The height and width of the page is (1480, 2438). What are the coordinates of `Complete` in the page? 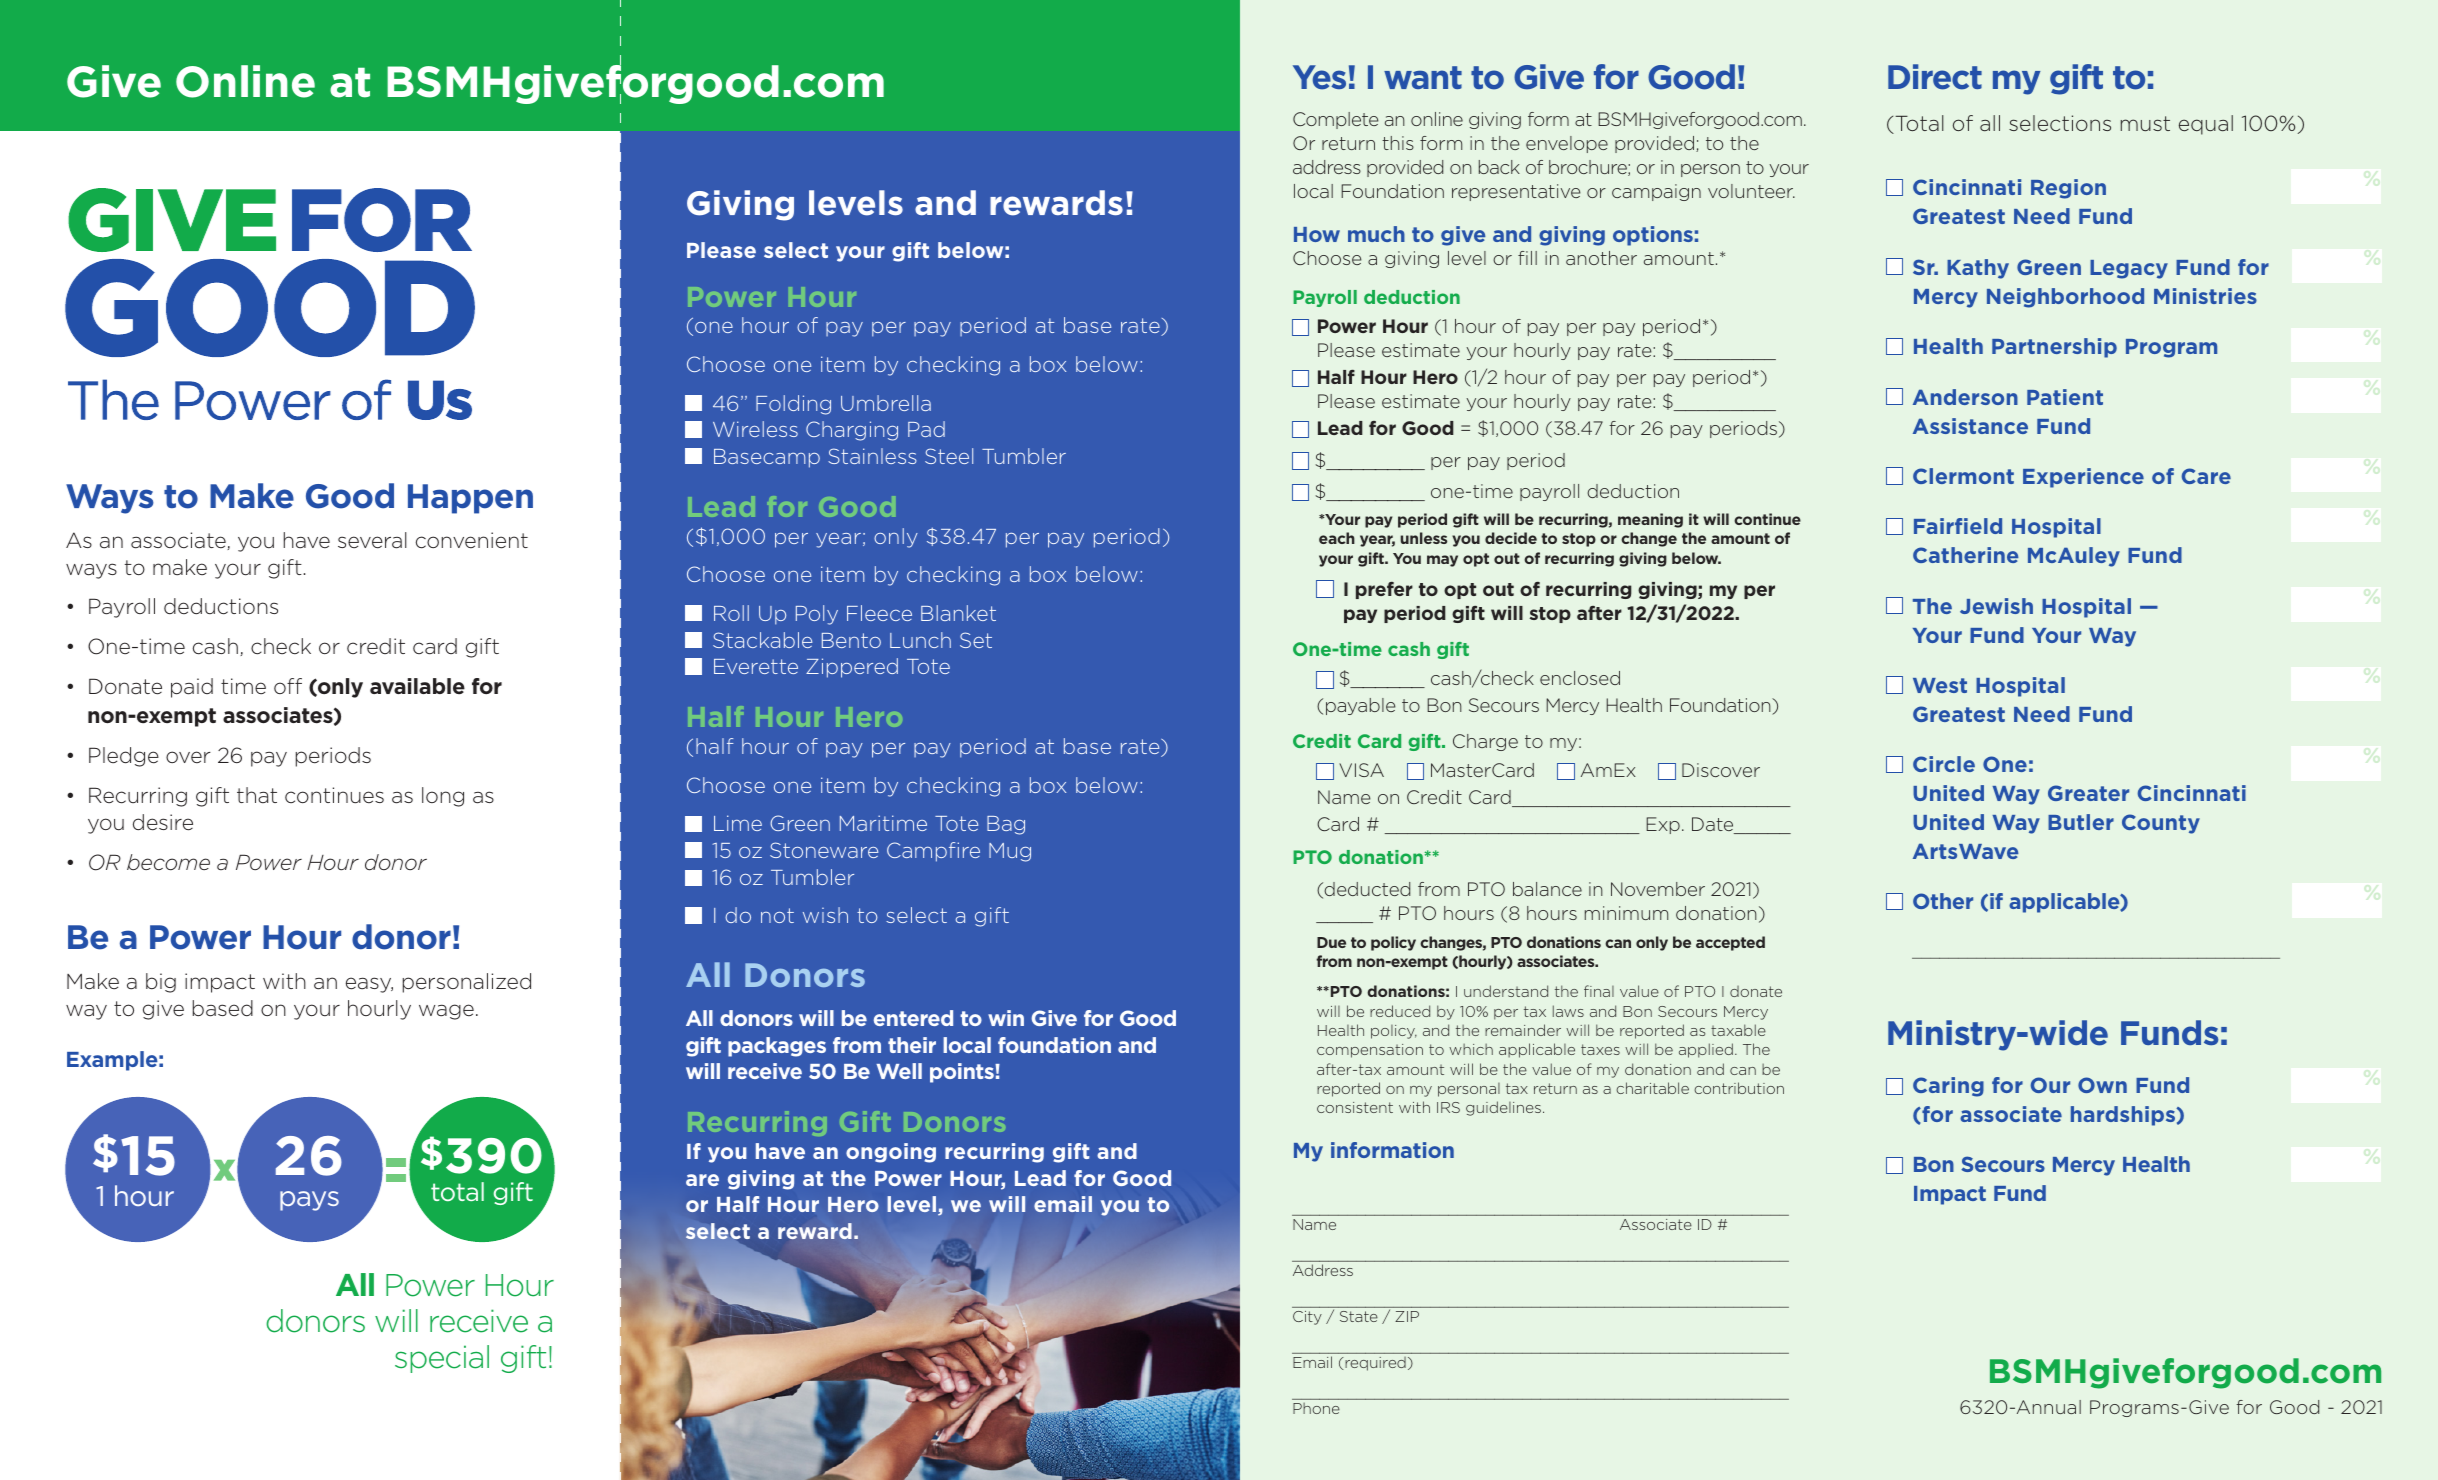 It's located at (1335, 120).
